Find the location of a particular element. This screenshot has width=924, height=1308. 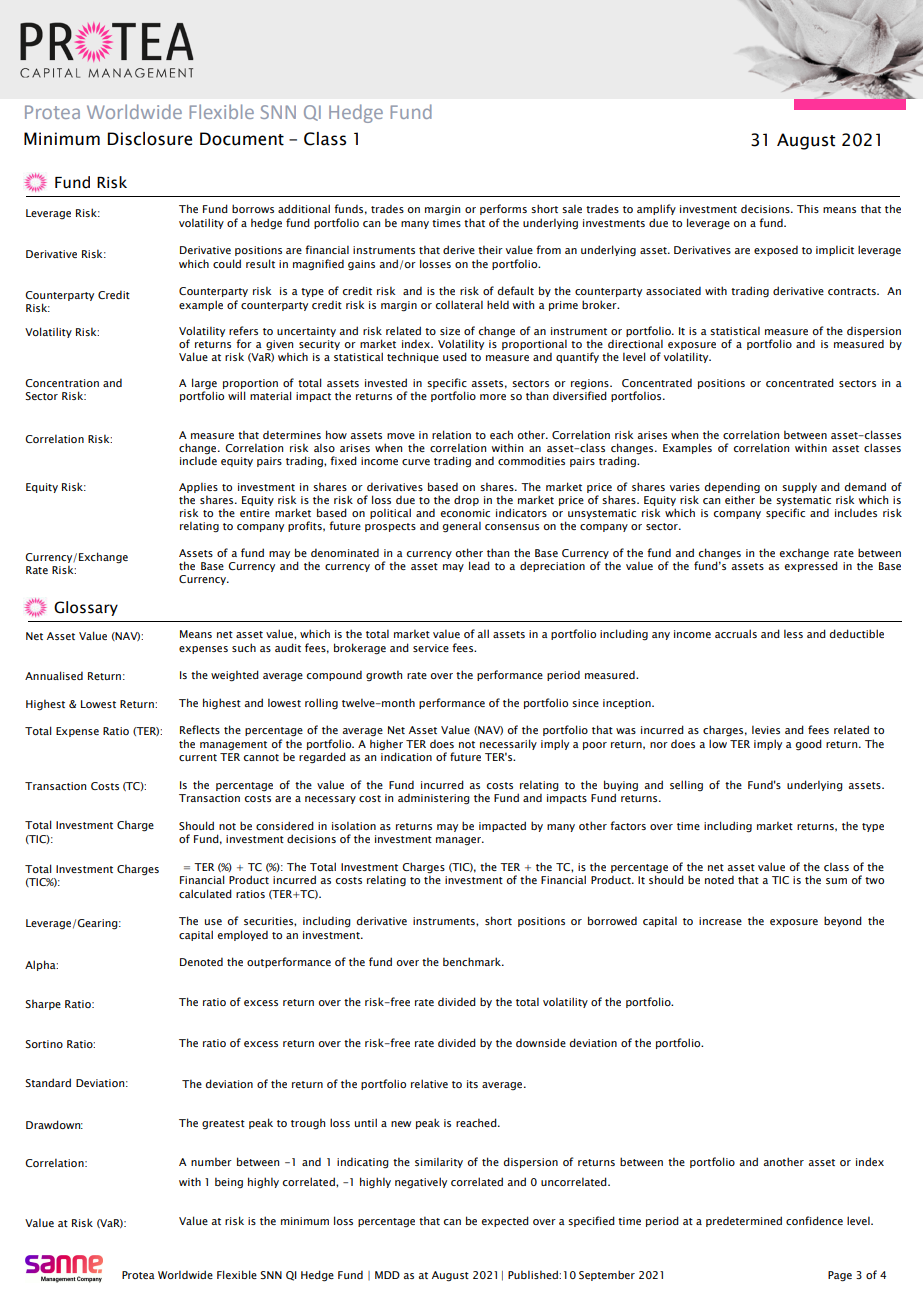

sum is located at coordinates (836, 881).
